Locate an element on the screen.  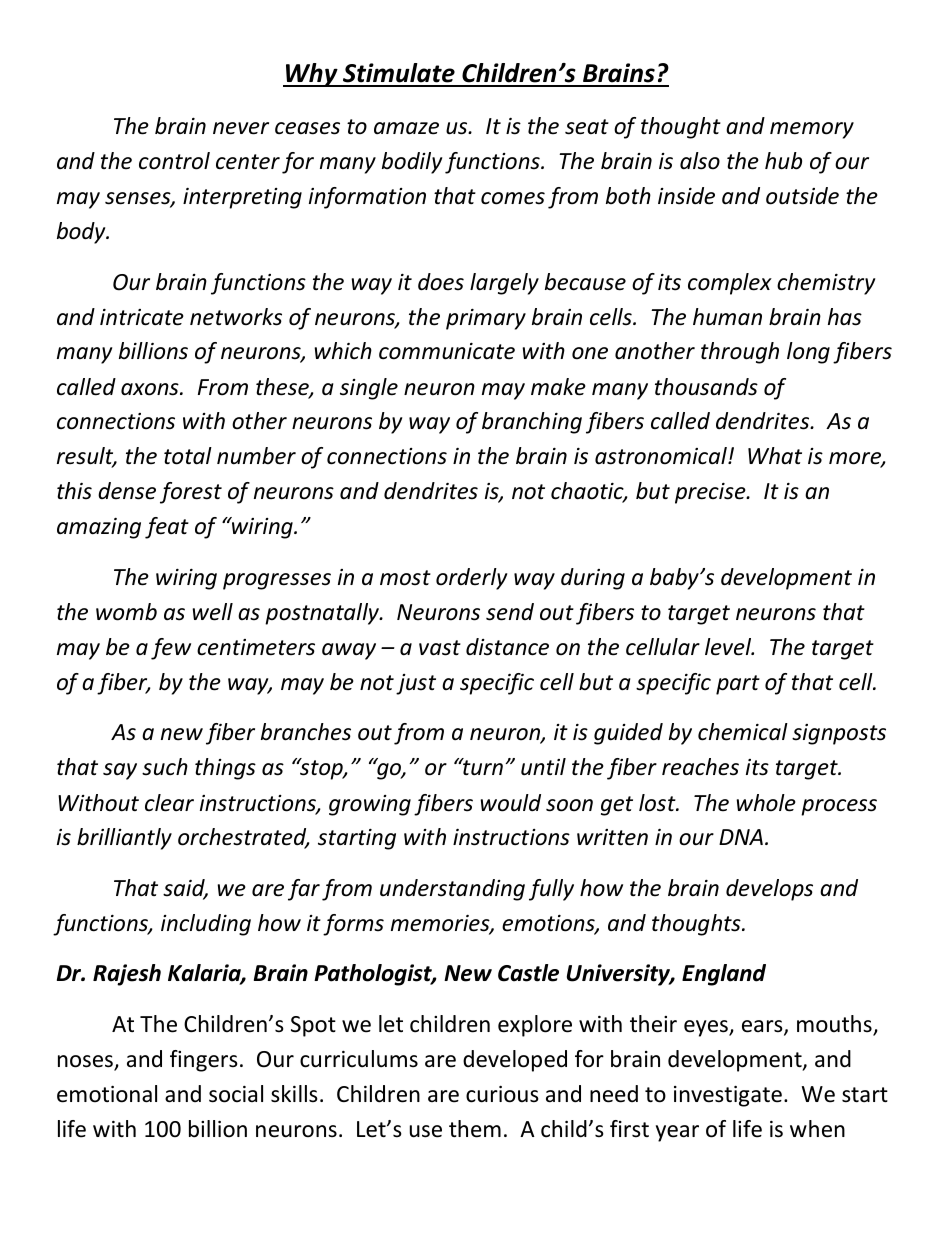
them is located at coordinates (475, 1129).
